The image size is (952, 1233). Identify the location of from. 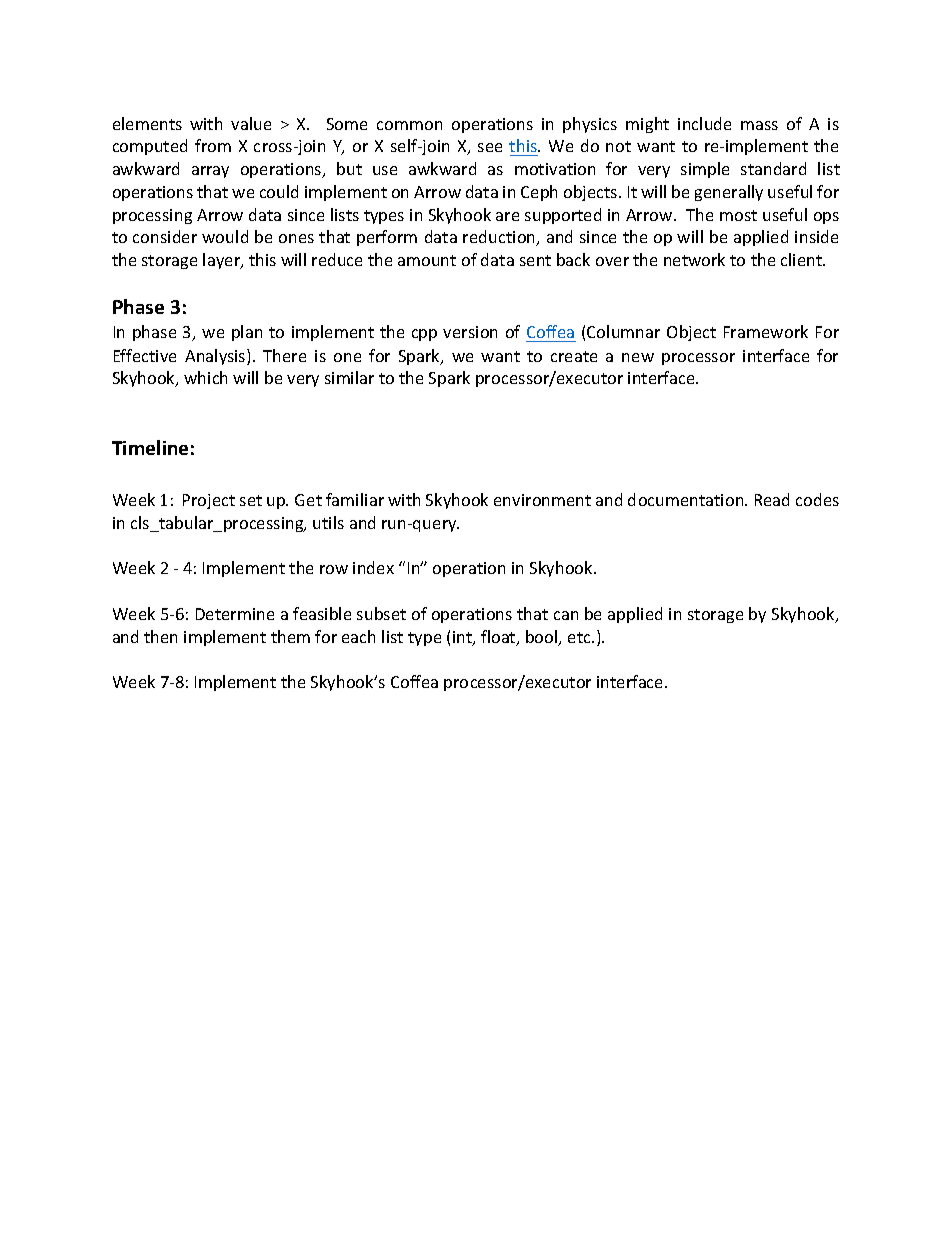
(213, 145).
